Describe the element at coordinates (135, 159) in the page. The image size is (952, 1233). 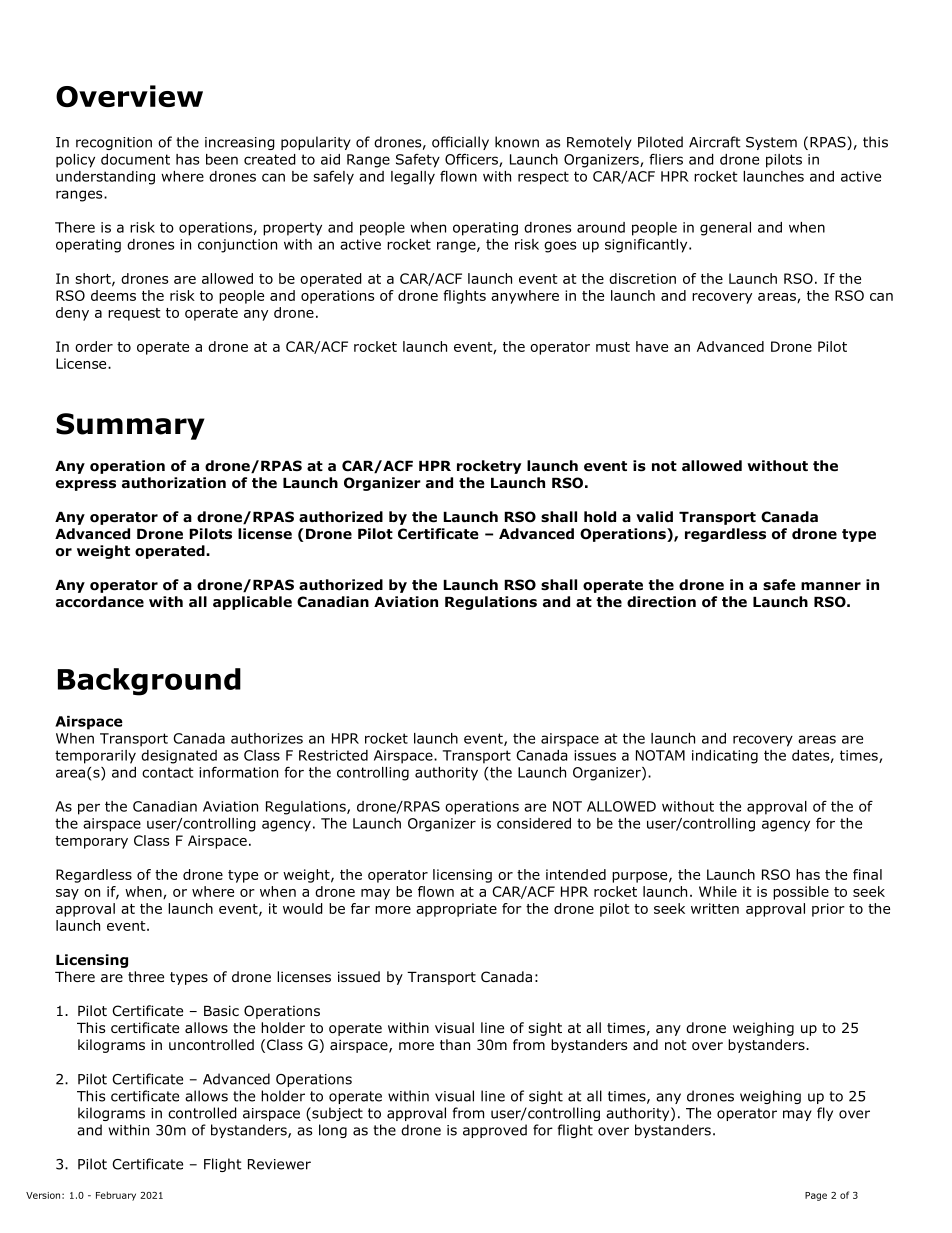
I see `document` at that location.
